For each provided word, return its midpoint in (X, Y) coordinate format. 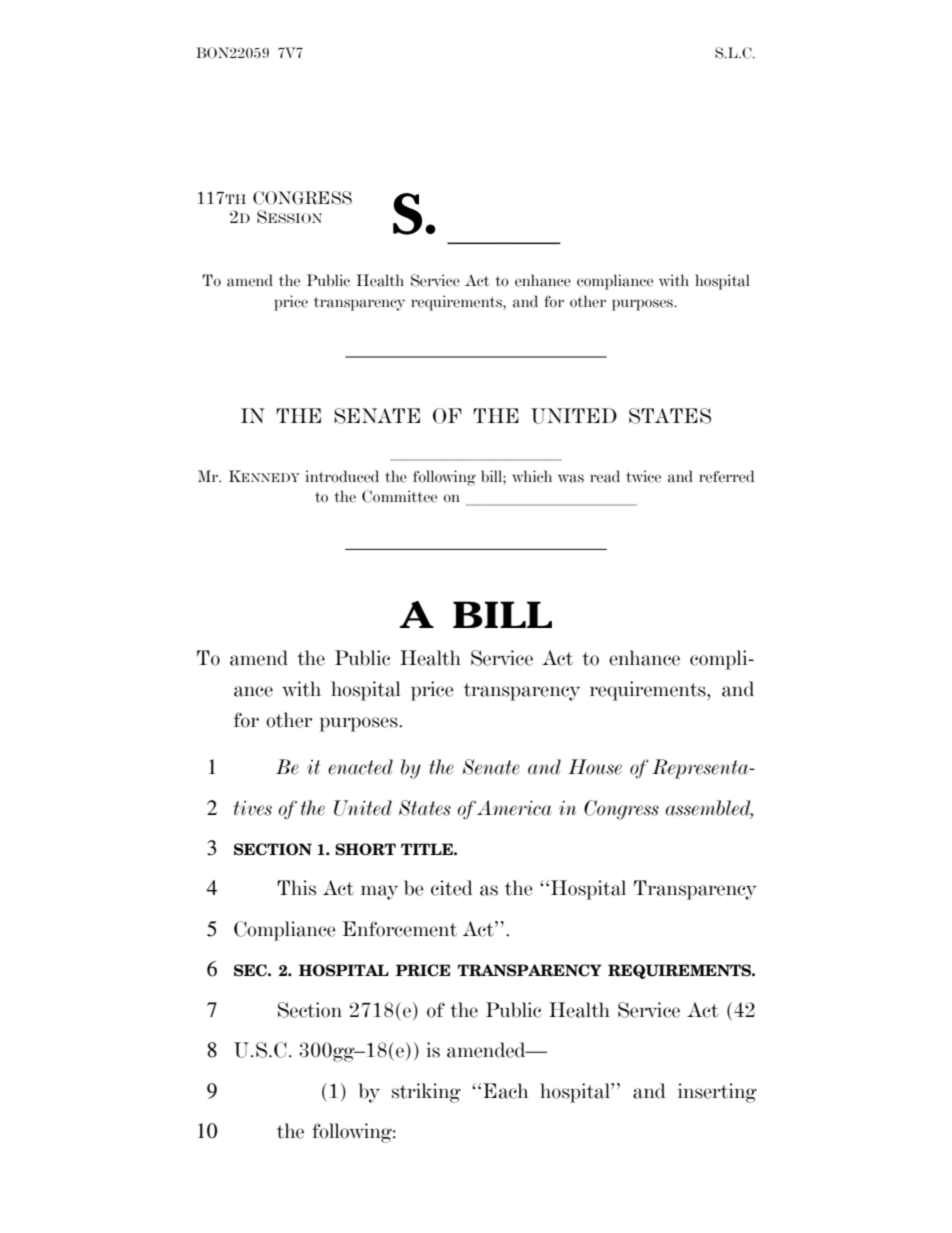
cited (452, 888)
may (379, 892)
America (514, 808)
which (532, 476)
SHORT (365, 849)
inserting (717, 1093)
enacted (360, 767)
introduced (342, 476)
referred (726, 476)
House (595, 767)
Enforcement (399, 929)
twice (643, 476)
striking (426, 1093)
